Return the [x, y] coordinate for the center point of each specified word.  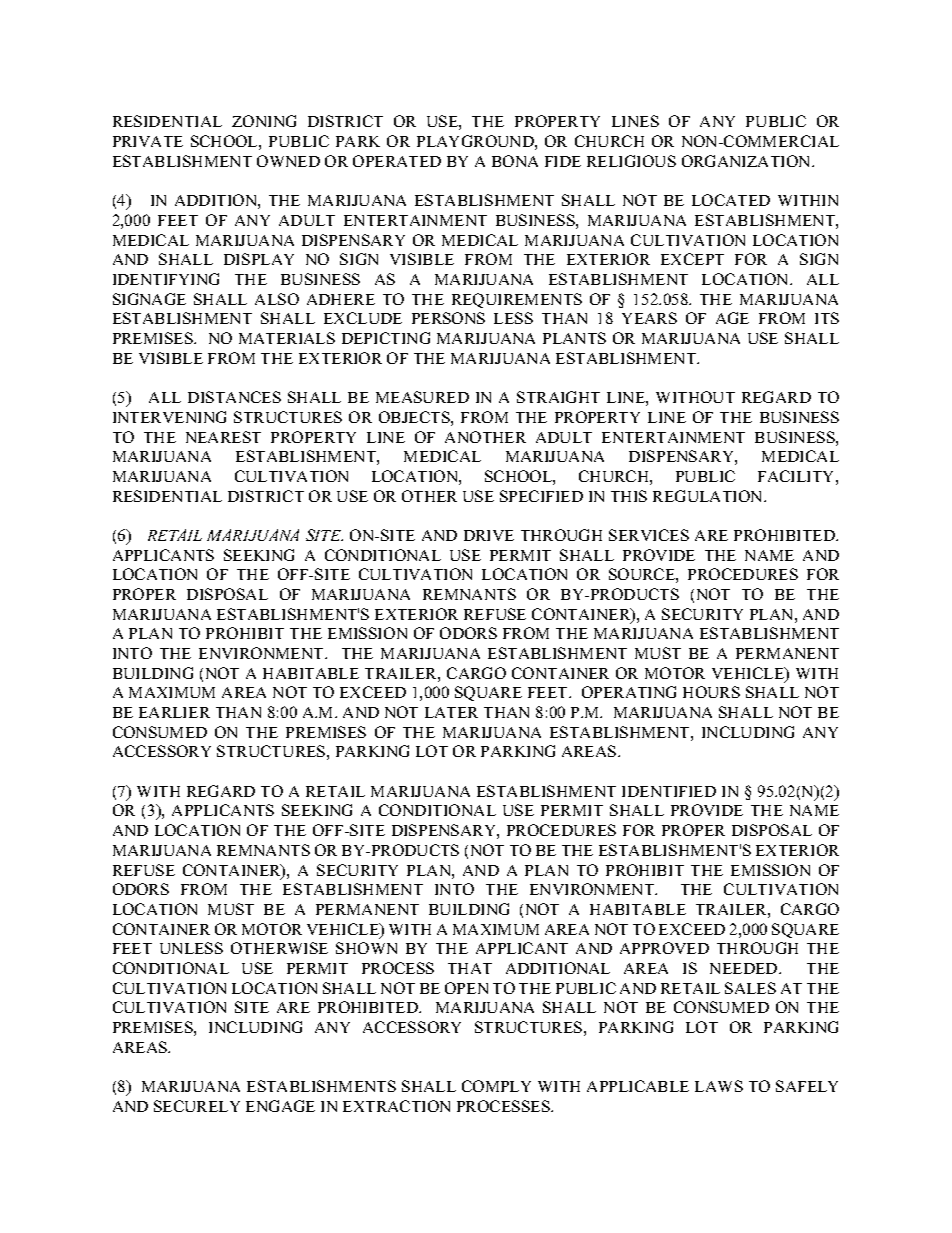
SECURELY [197, 1106]
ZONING [264, 121]
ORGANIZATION [747, 161]
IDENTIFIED [669, 791]
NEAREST [223, 437]
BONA [515, 161]
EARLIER [174, 712]
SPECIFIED [541, 496]
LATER [451, 712]
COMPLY [496, 1086]
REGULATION [709, 496]
